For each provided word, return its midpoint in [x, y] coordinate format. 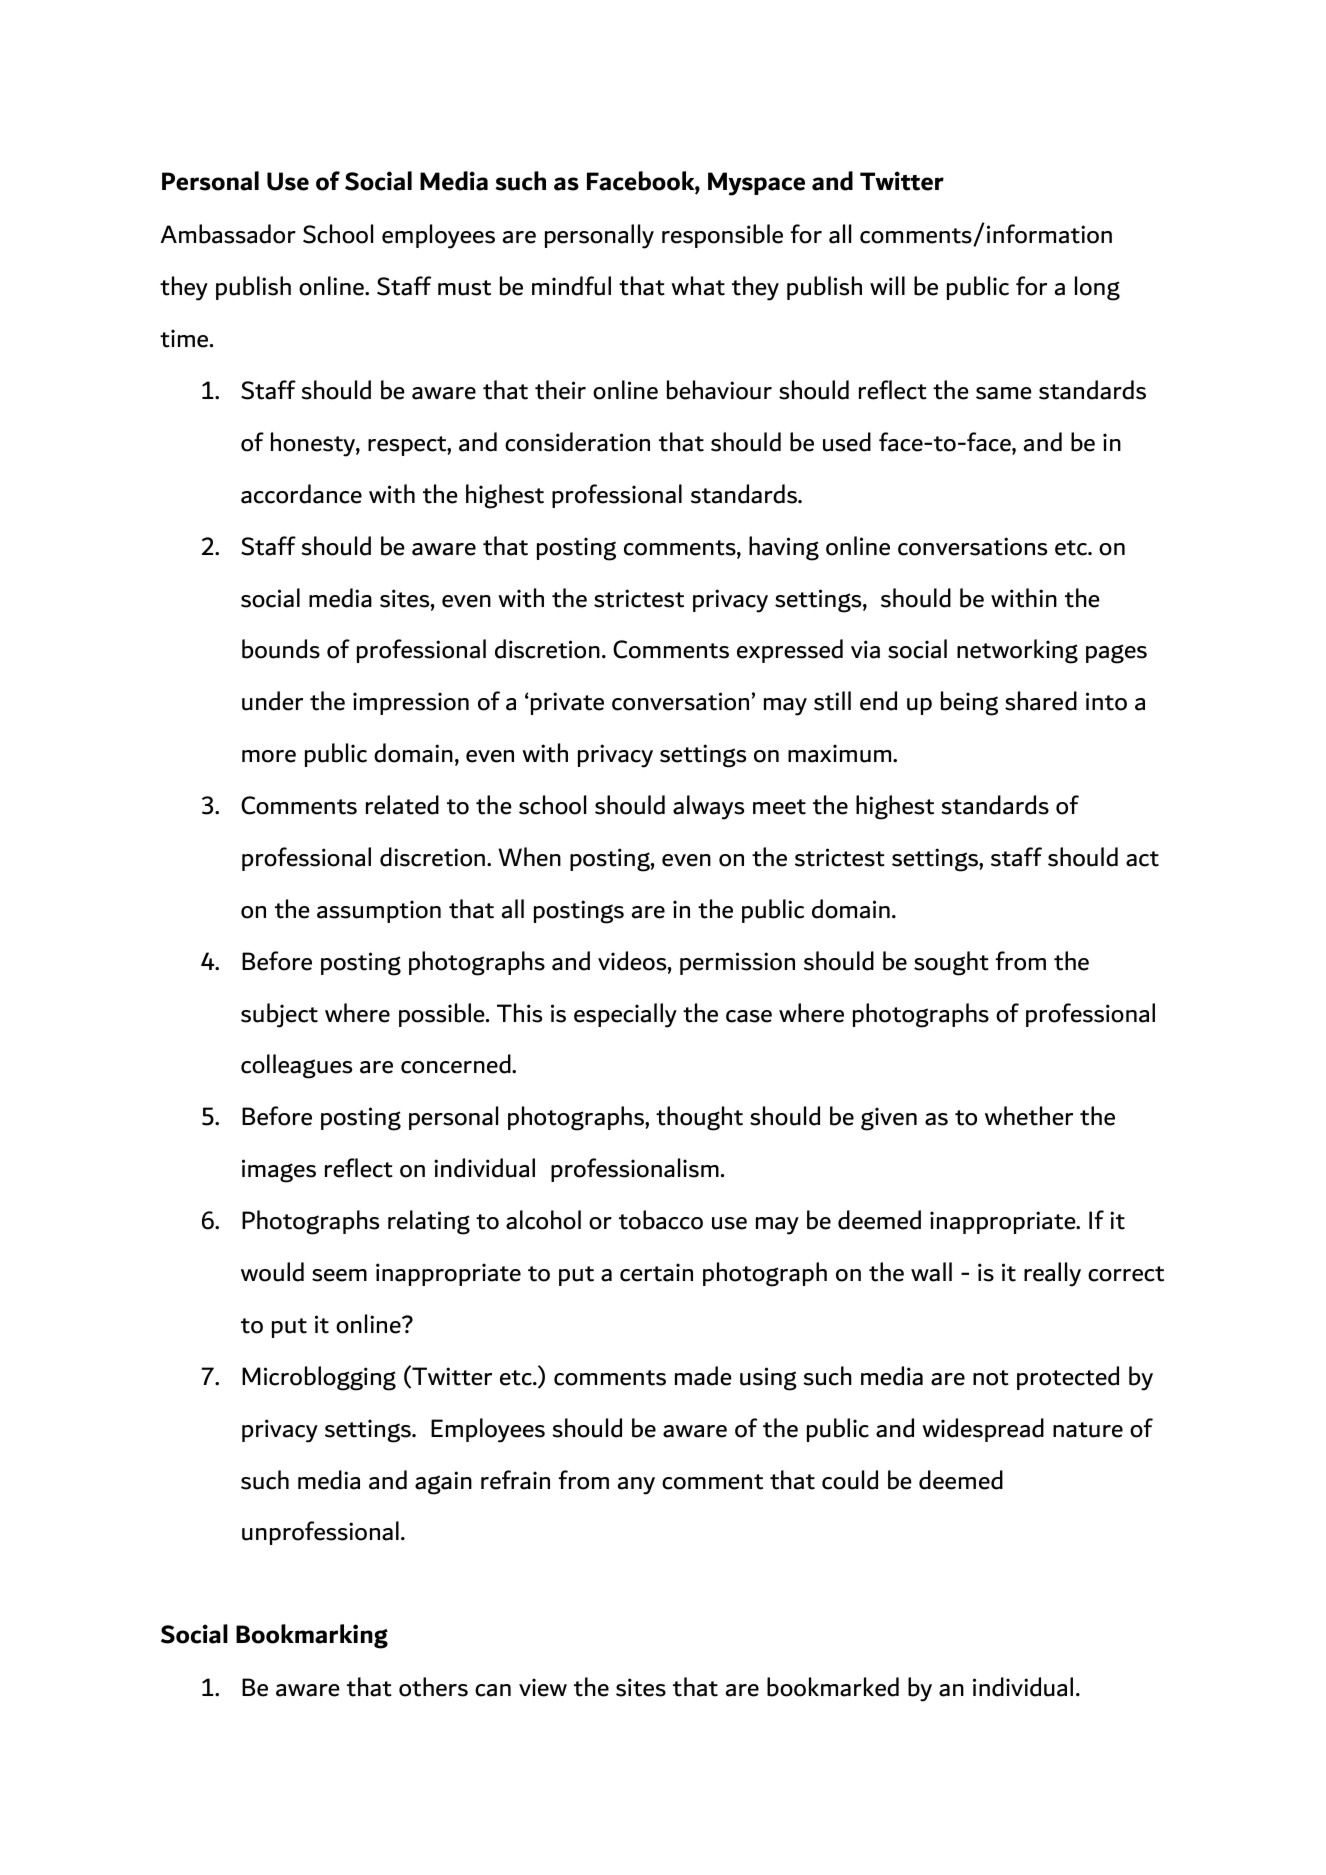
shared [1041, 701]
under [272, 701]
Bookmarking [312, 1636]
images [279, 1171]
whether [1029, 1116]
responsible [722, 236]
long [1097, 288]
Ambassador [228, 234]
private [567, 703]
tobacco [661, 1220]
